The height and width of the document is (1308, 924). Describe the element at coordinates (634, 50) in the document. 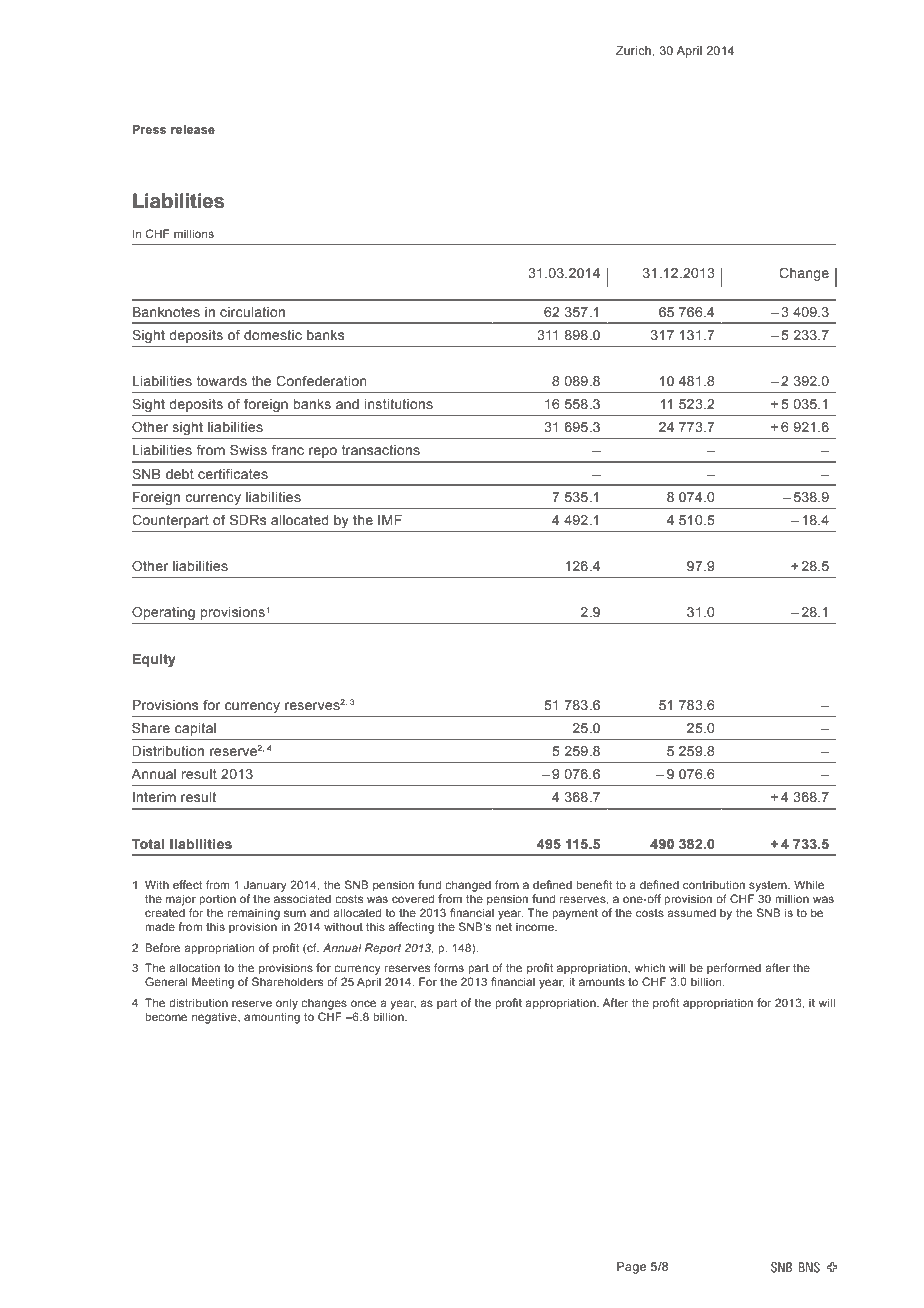

I see `Zurich` at that location.
